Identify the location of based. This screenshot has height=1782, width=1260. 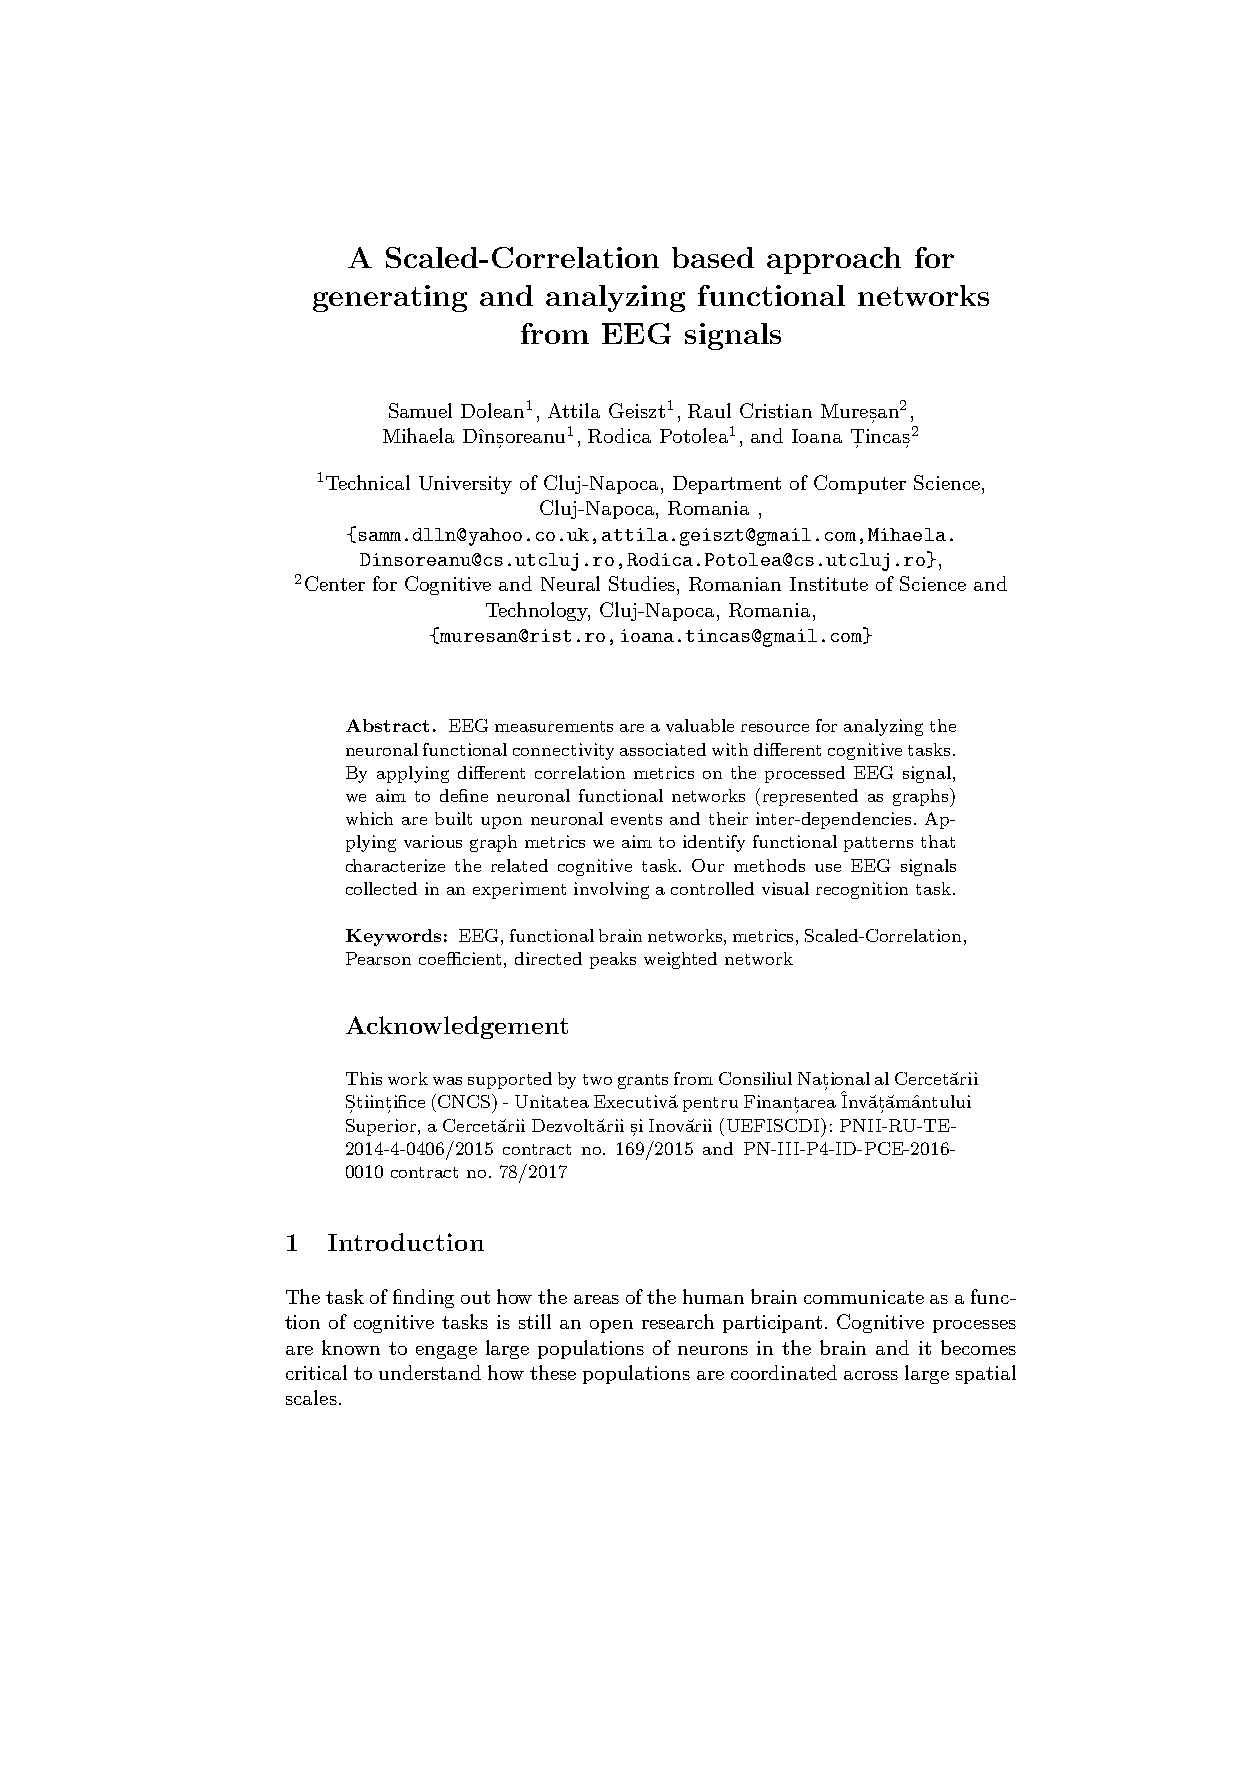
(713, 257).
